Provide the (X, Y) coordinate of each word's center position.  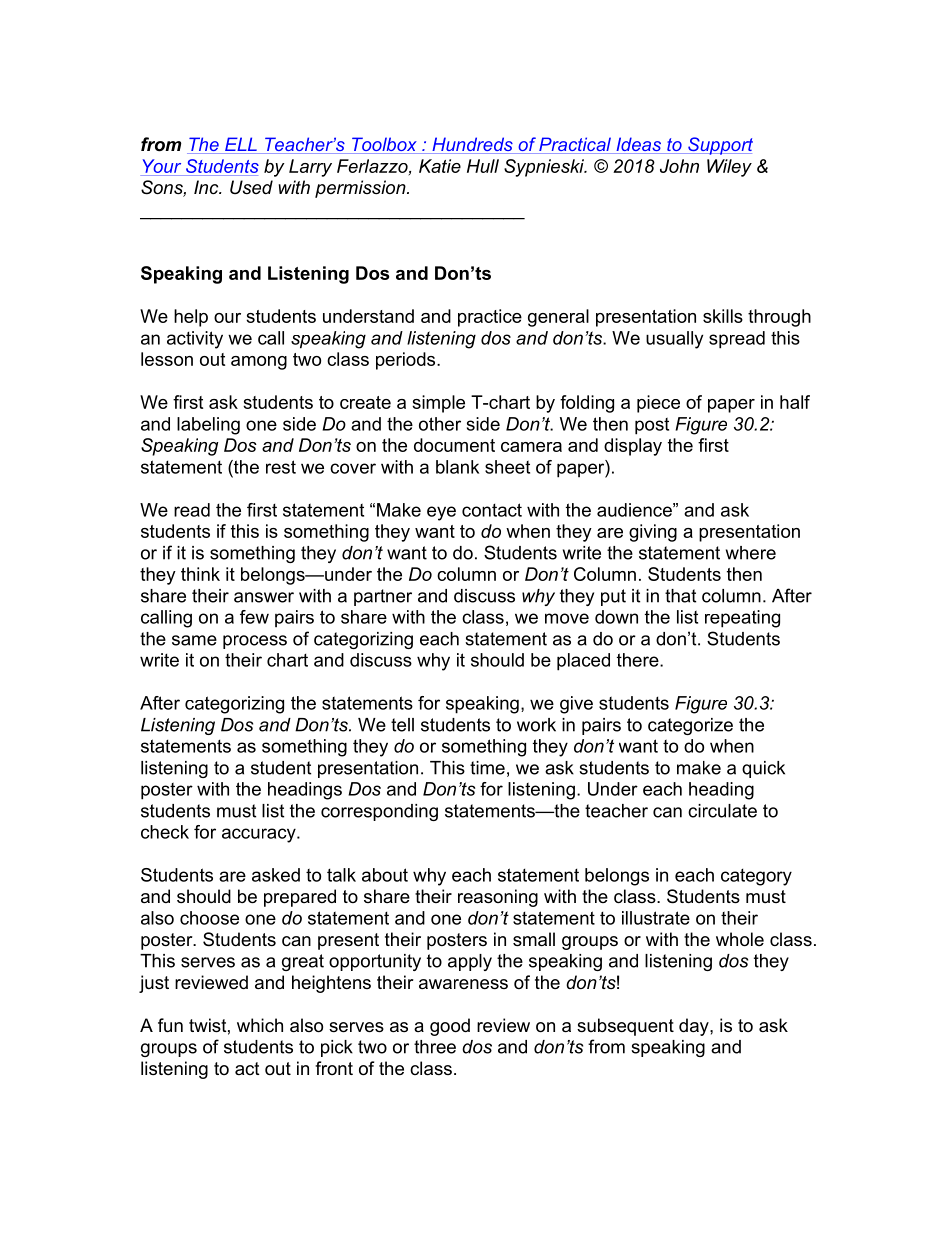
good (450, 1027)
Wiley (729, 168)
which (260, 1025)
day (695, 1027)
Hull (483, 166)
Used (251, 187)
